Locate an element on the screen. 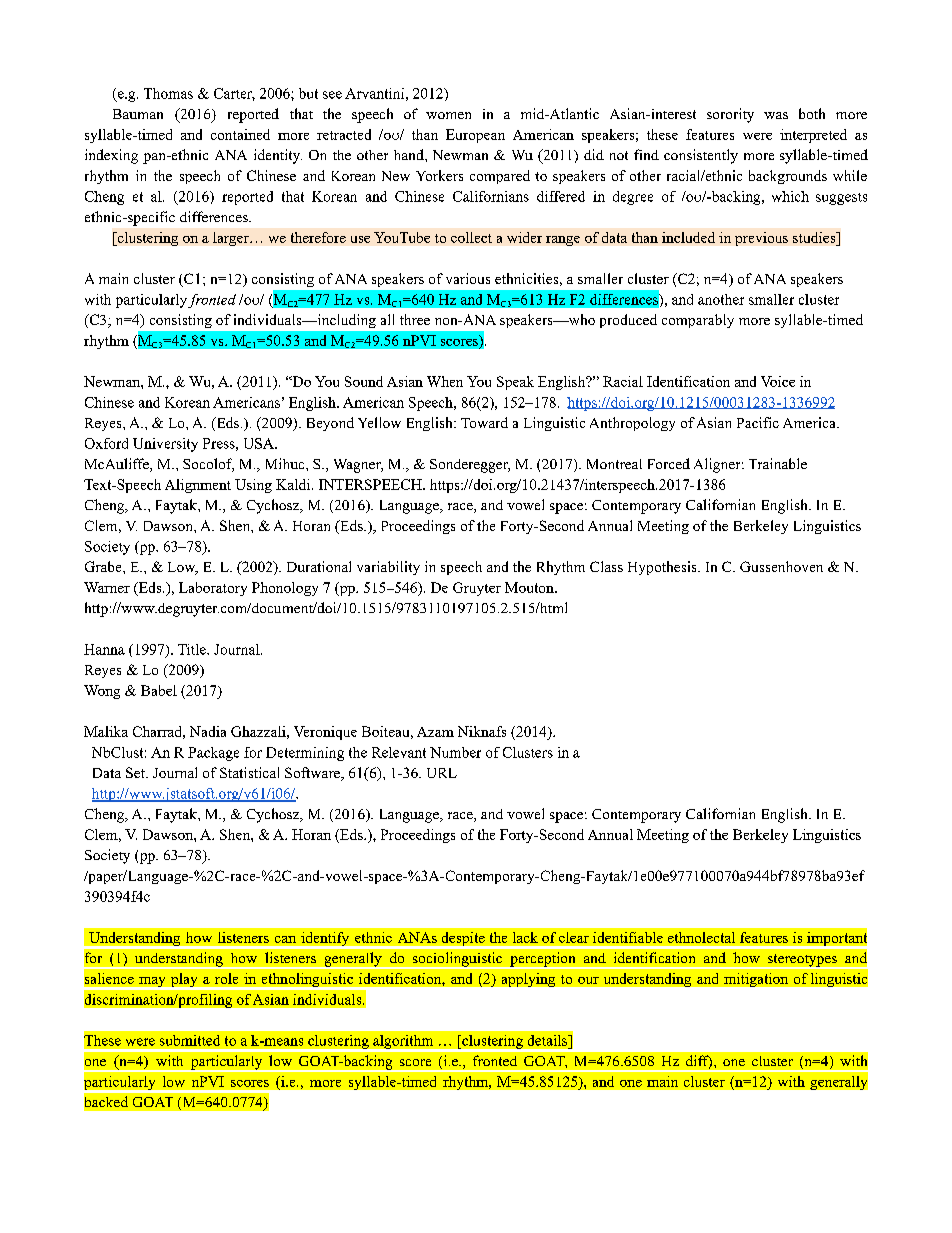 This screenshot has height=1233, width=952. submitted is located at coordinates (190, 1040).
